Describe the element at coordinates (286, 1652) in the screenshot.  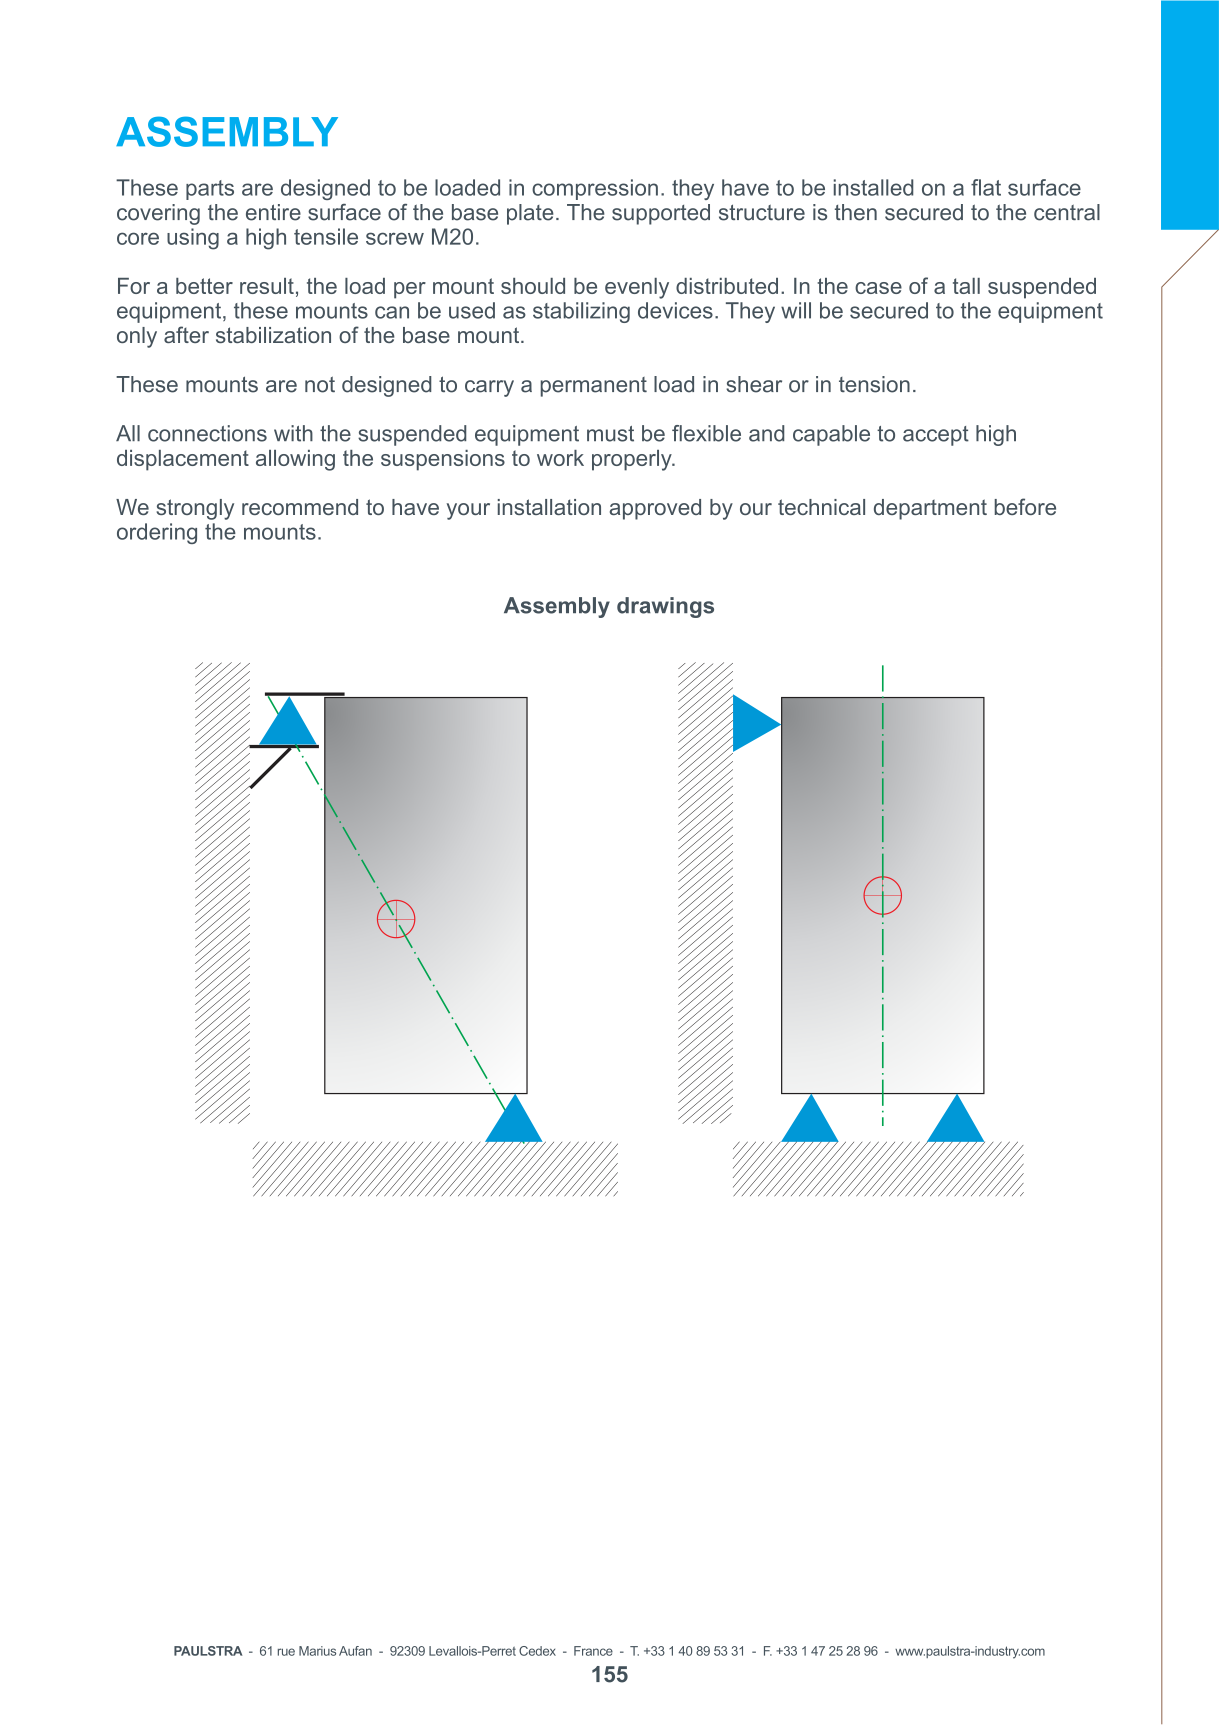
I see `rue` at that location.
